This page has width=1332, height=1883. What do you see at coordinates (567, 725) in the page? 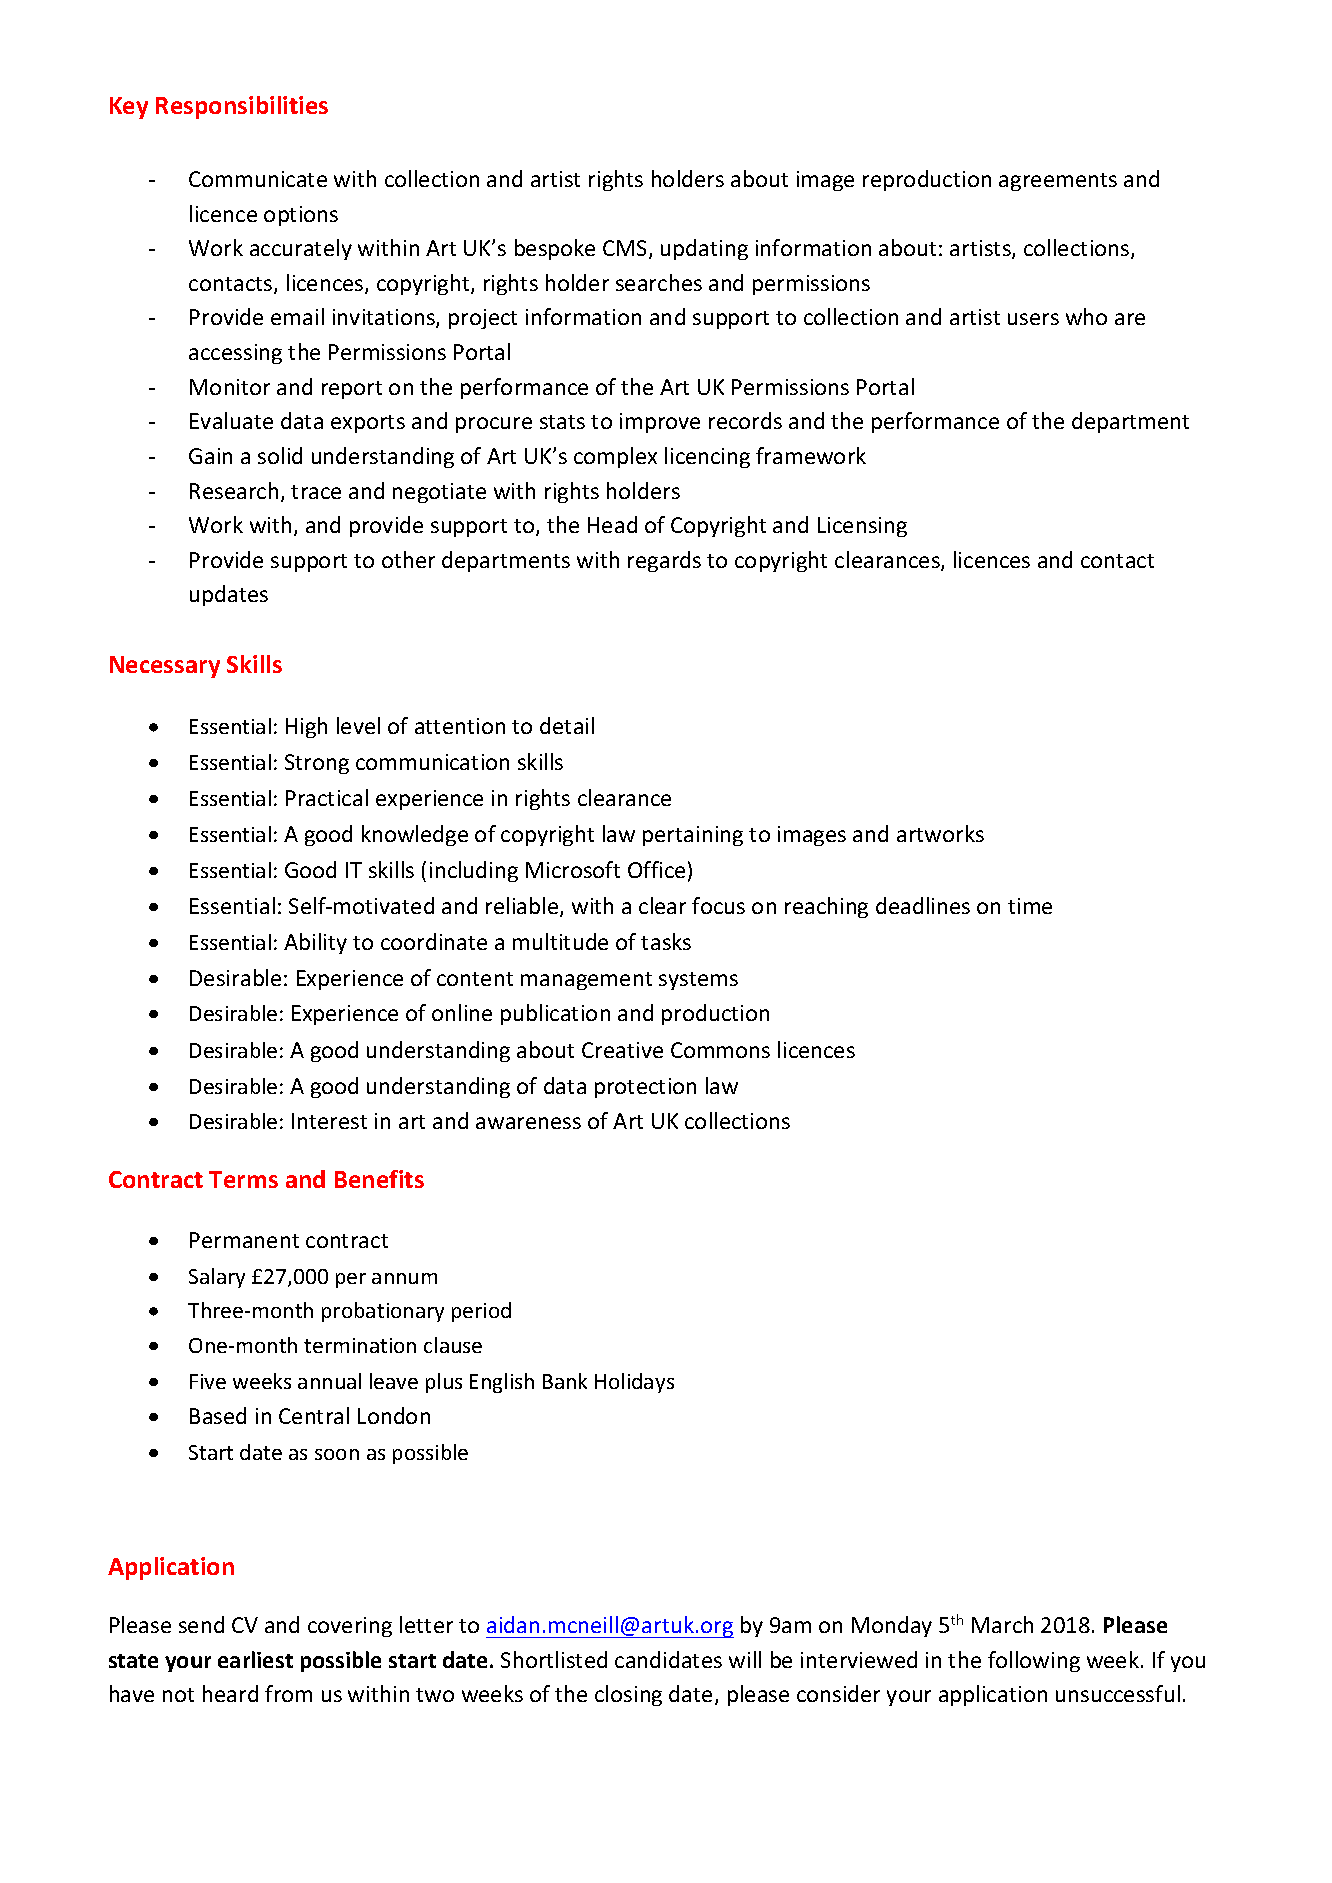
I see `detail` at bounding box center [567, 725].
